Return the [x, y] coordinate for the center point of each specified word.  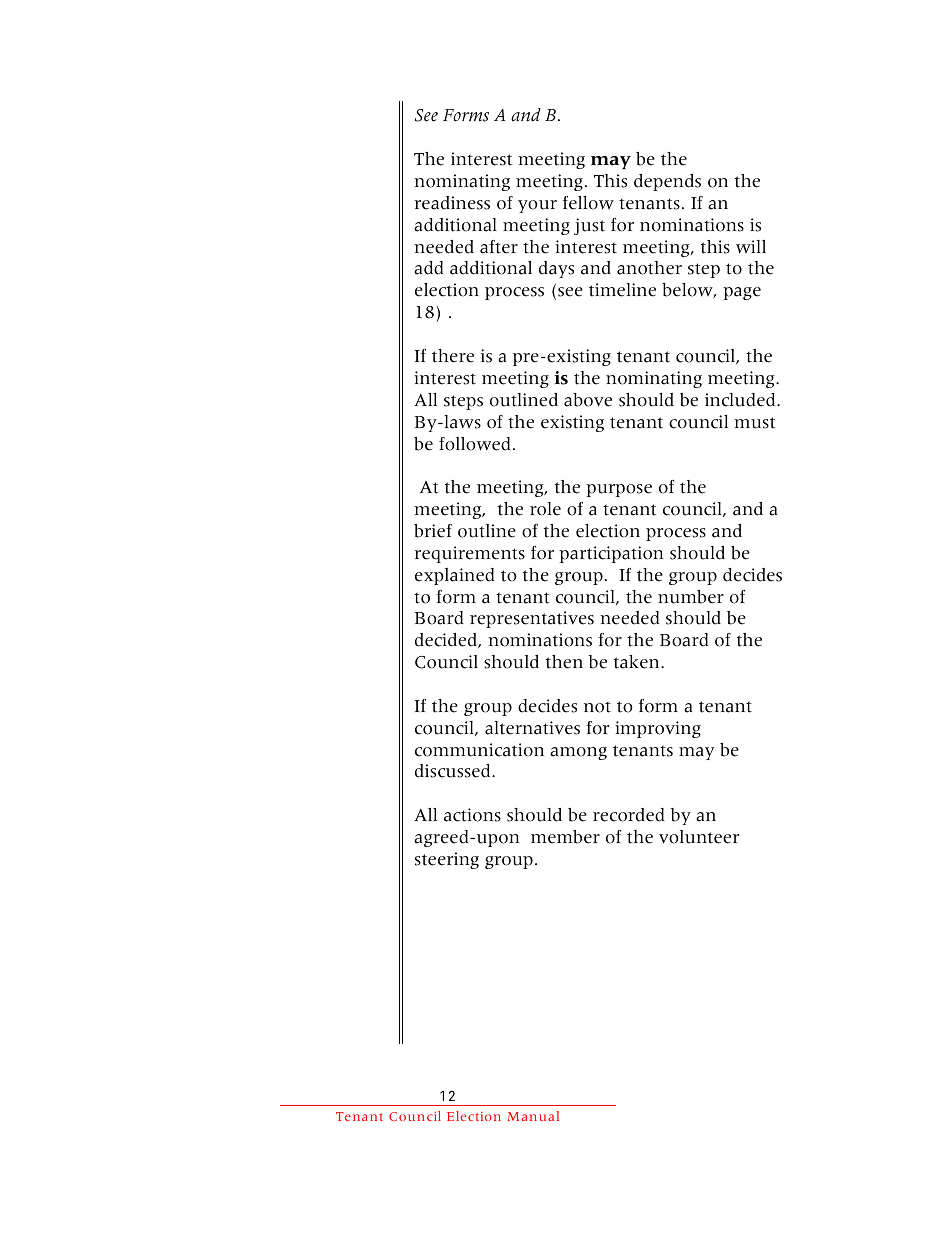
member [565, 837]
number [691, 597]
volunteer [699, 837]
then [564, 662]
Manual [533, 1116]
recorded [629, 815]
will [751, 247]
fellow [588, 203]
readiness [452, 203]
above [588, 400]
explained [455, 576]
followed [475, 444]
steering [447, 860]
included [741, 400]
